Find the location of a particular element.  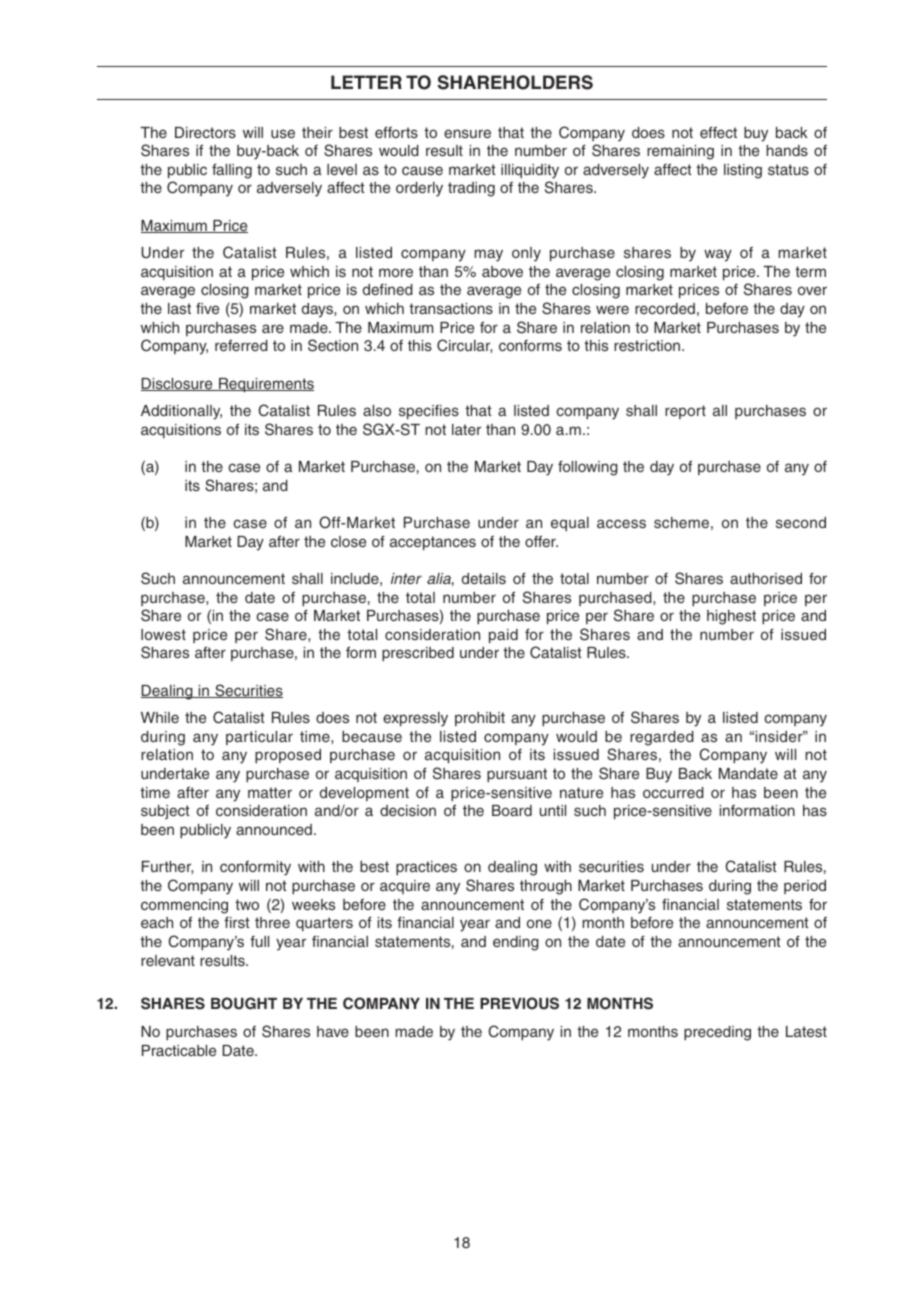

lowest is located at coordinates (163, 634).
